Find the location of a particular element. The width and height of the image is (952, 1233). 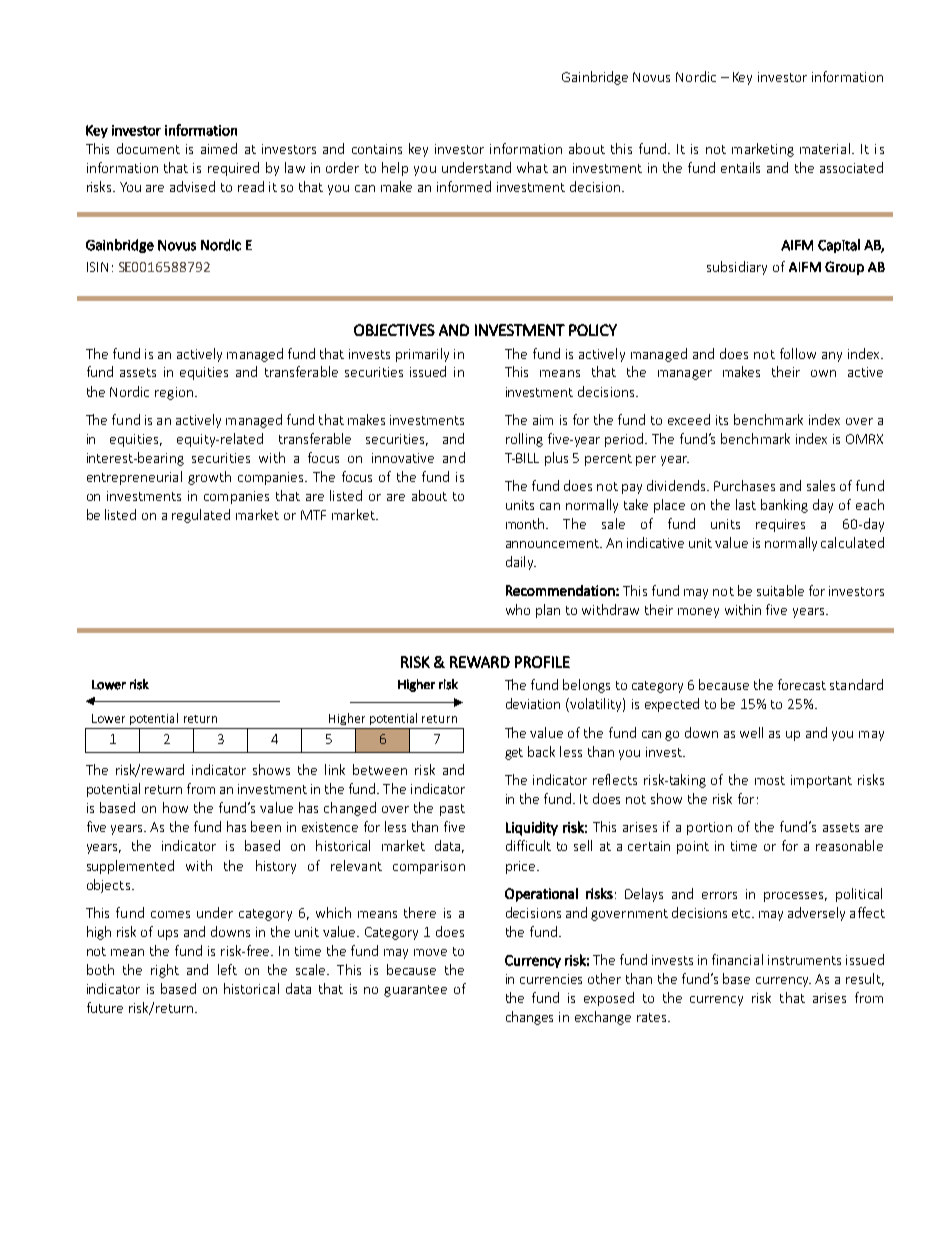

informed is located at coordinates (464, 186).
